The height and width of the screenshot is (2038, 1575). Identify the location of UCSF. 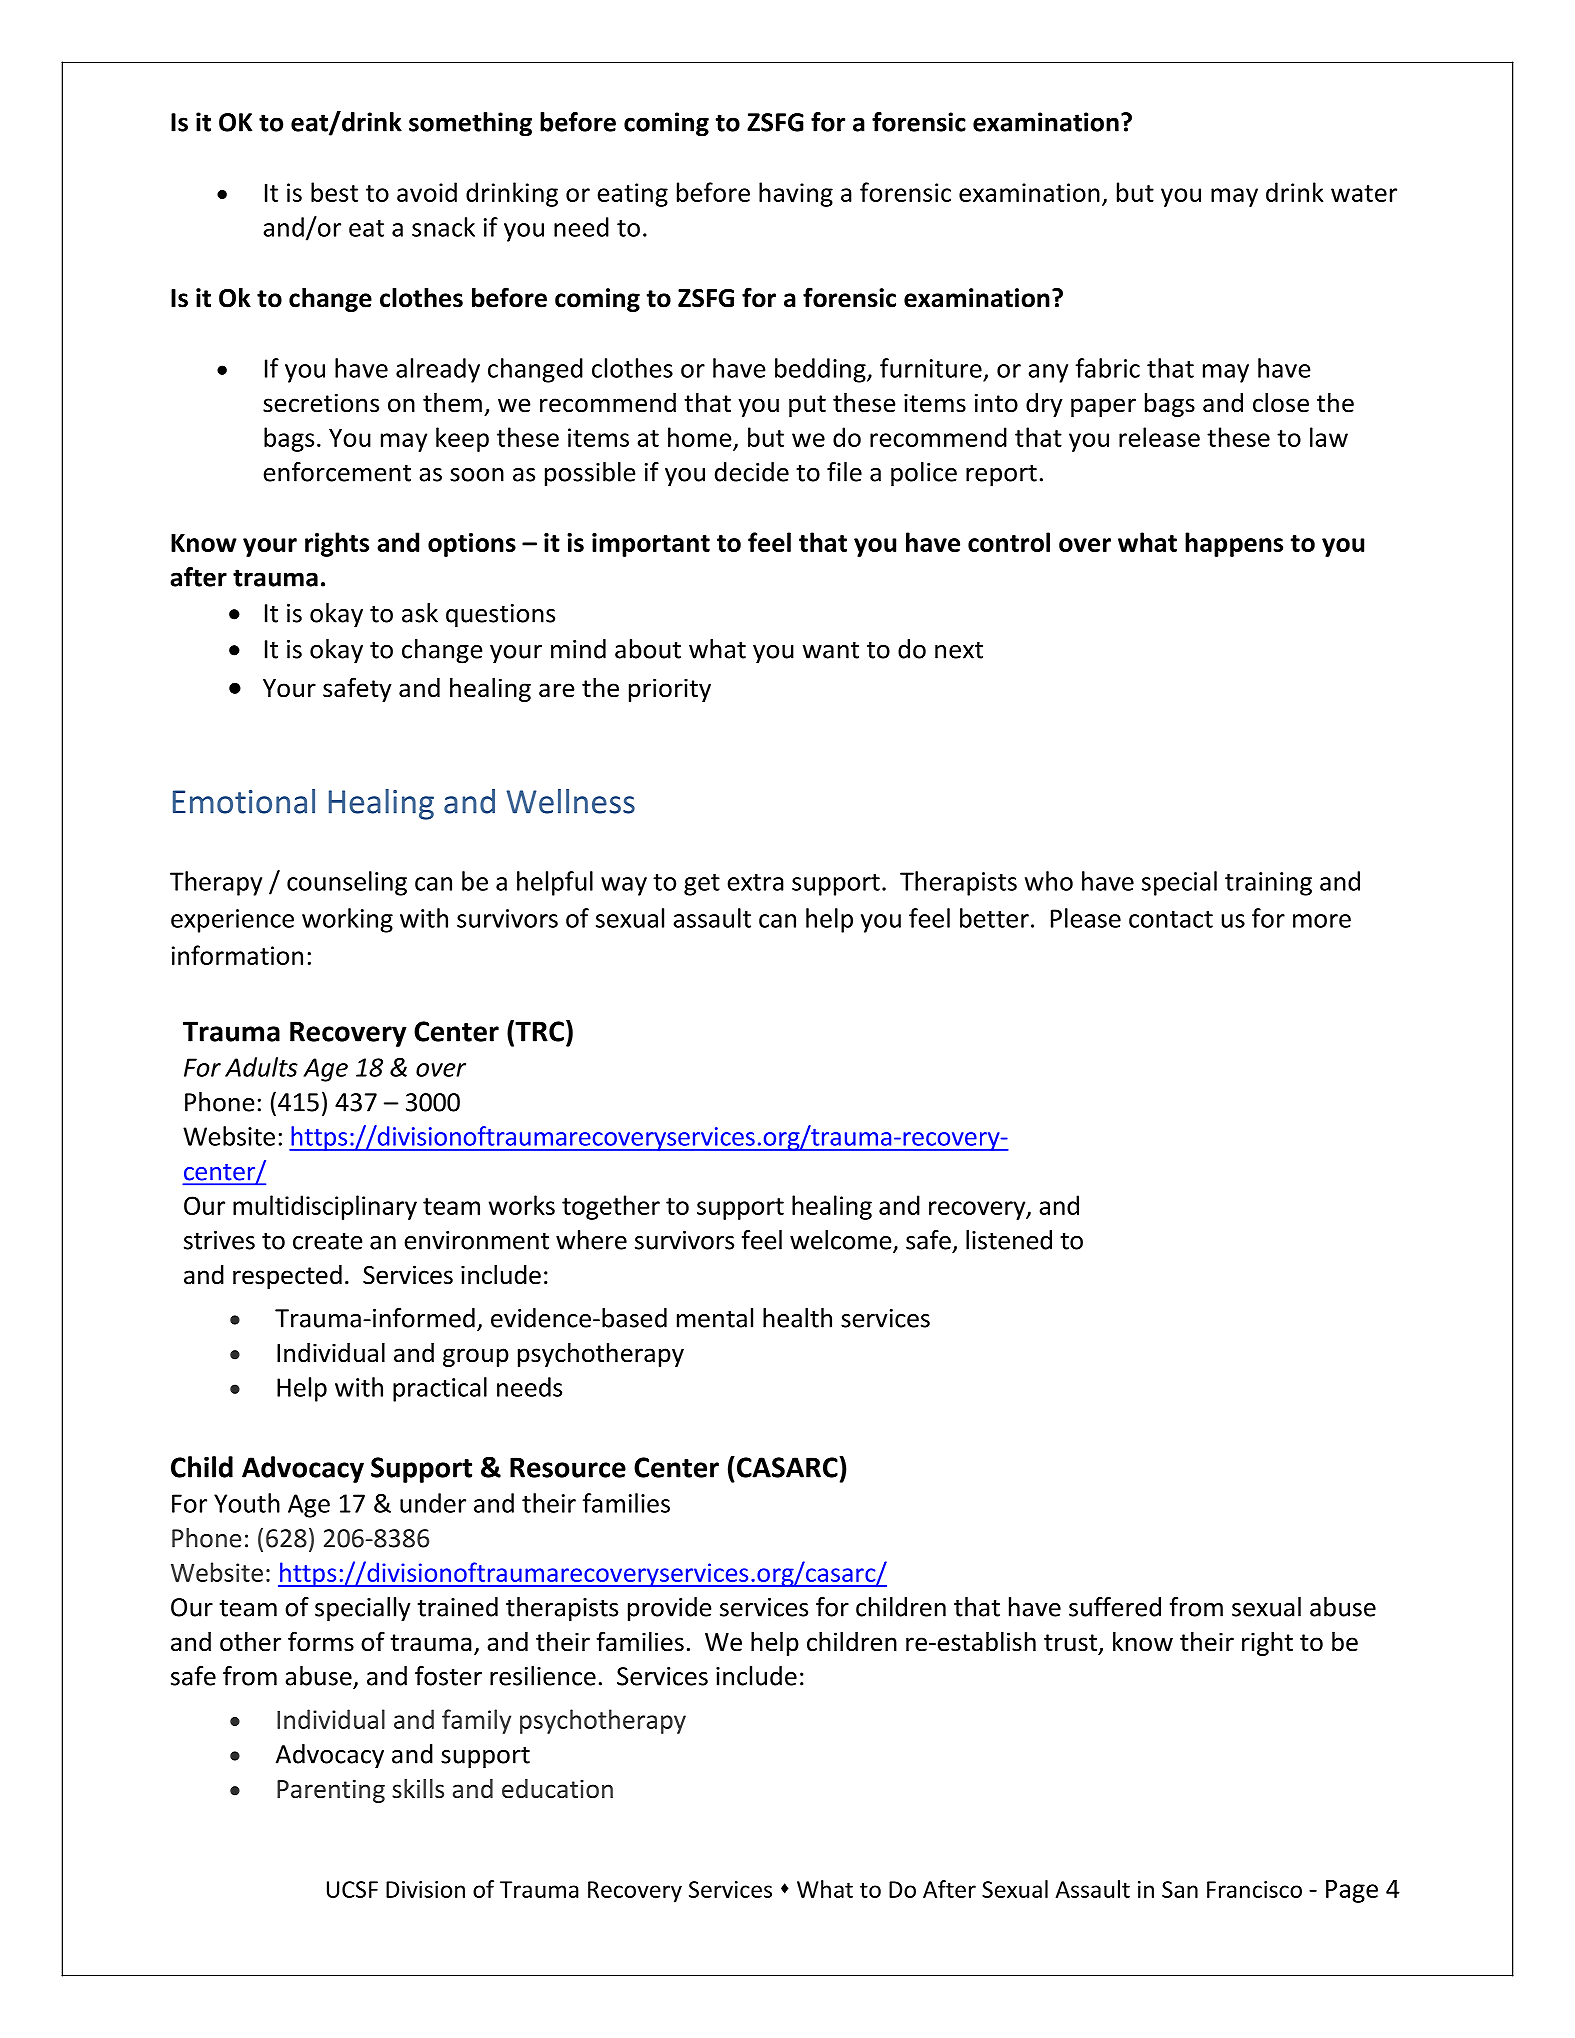
(352, 1889).
